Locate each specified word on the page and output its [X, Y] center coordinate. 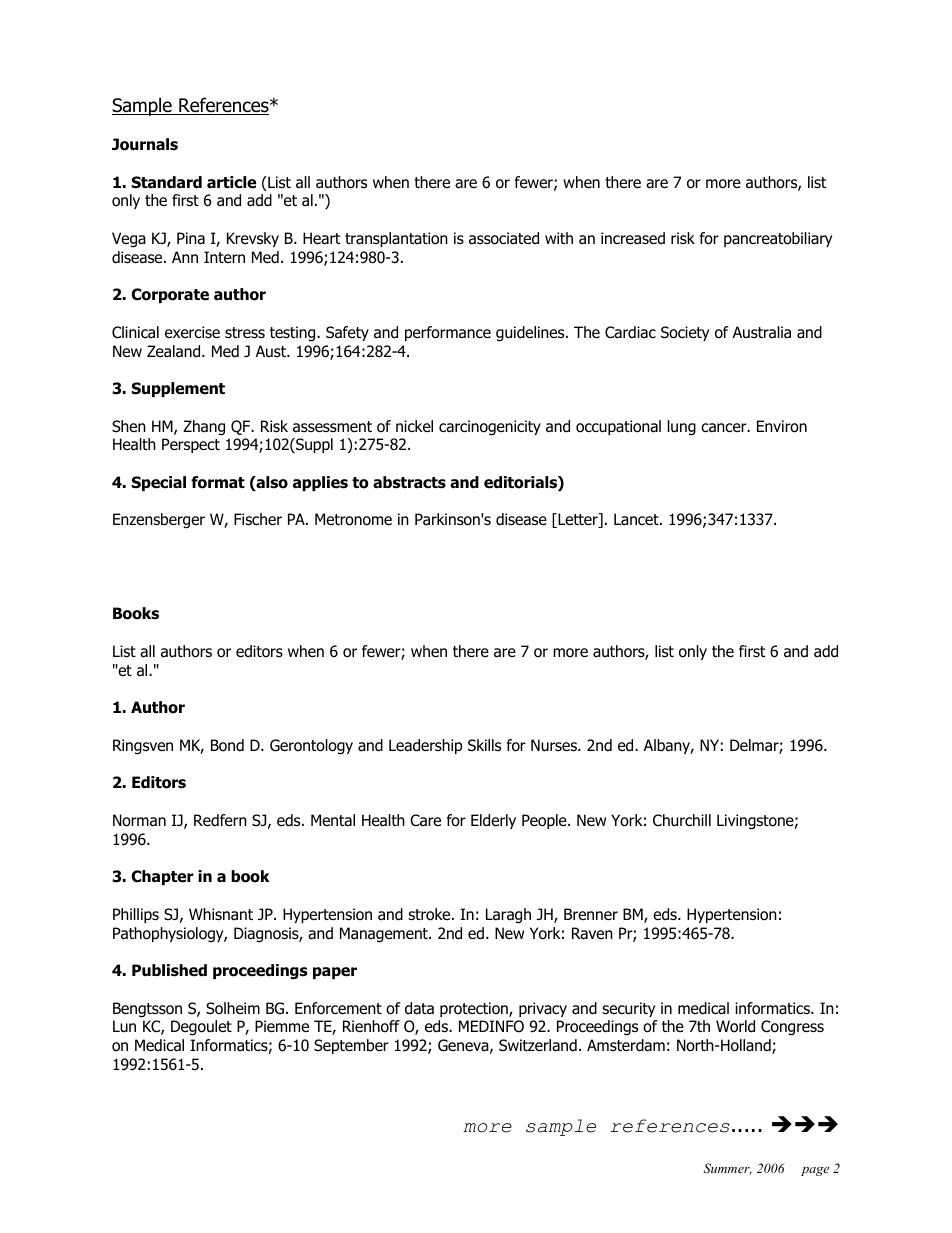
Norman [139, 820]
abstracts [409, 482]
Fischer [258, 519]
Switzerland [538, 1045]
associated [504, 238]
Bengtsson [147, 1010]
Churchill [682, 820]
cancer [725, 428]
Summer [727, 1169]
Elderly [493, 821]
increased [633, 238]
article [231, 182]
